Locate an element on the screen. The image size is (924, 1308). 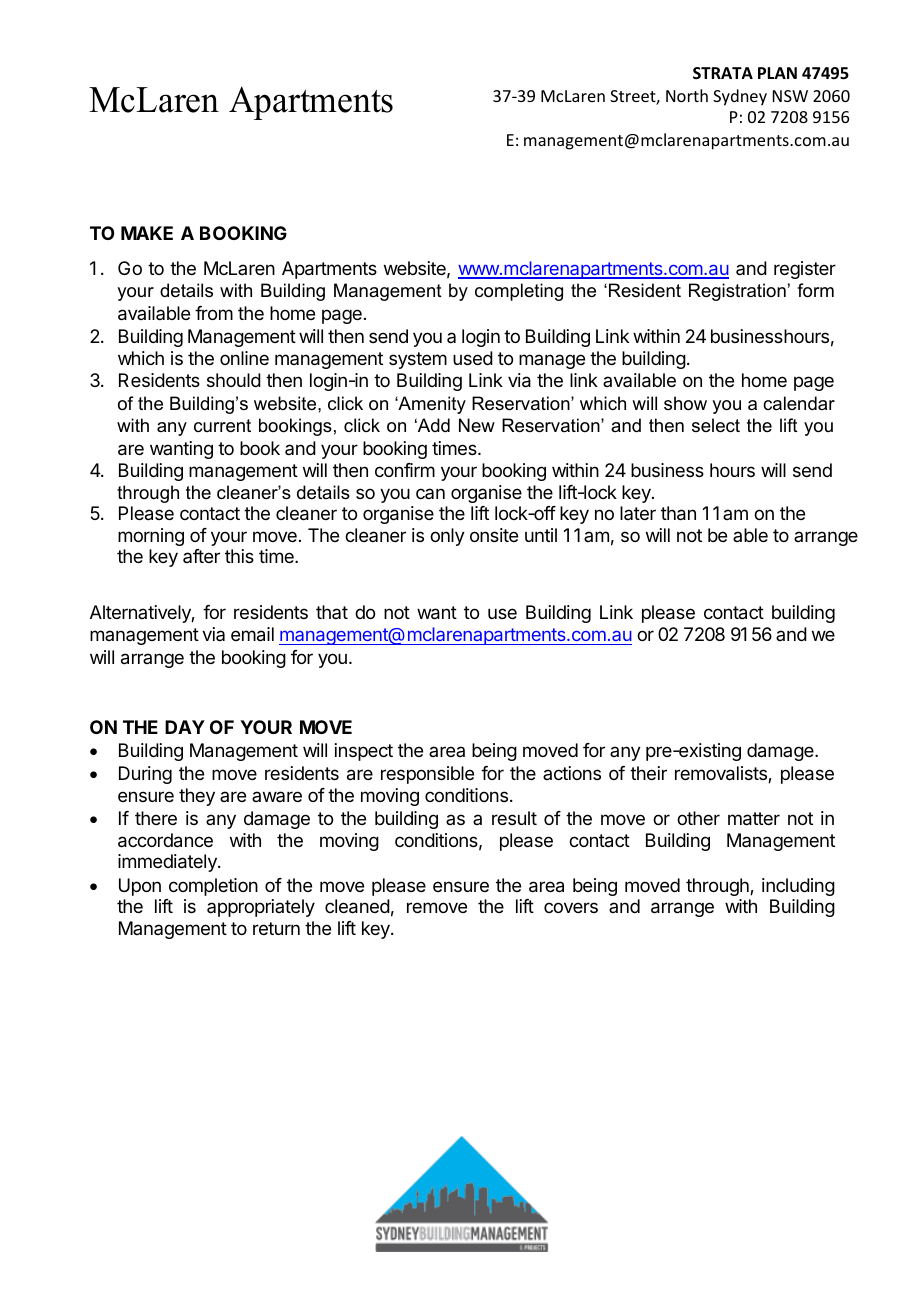
this is located at coordinates (239, 556).
